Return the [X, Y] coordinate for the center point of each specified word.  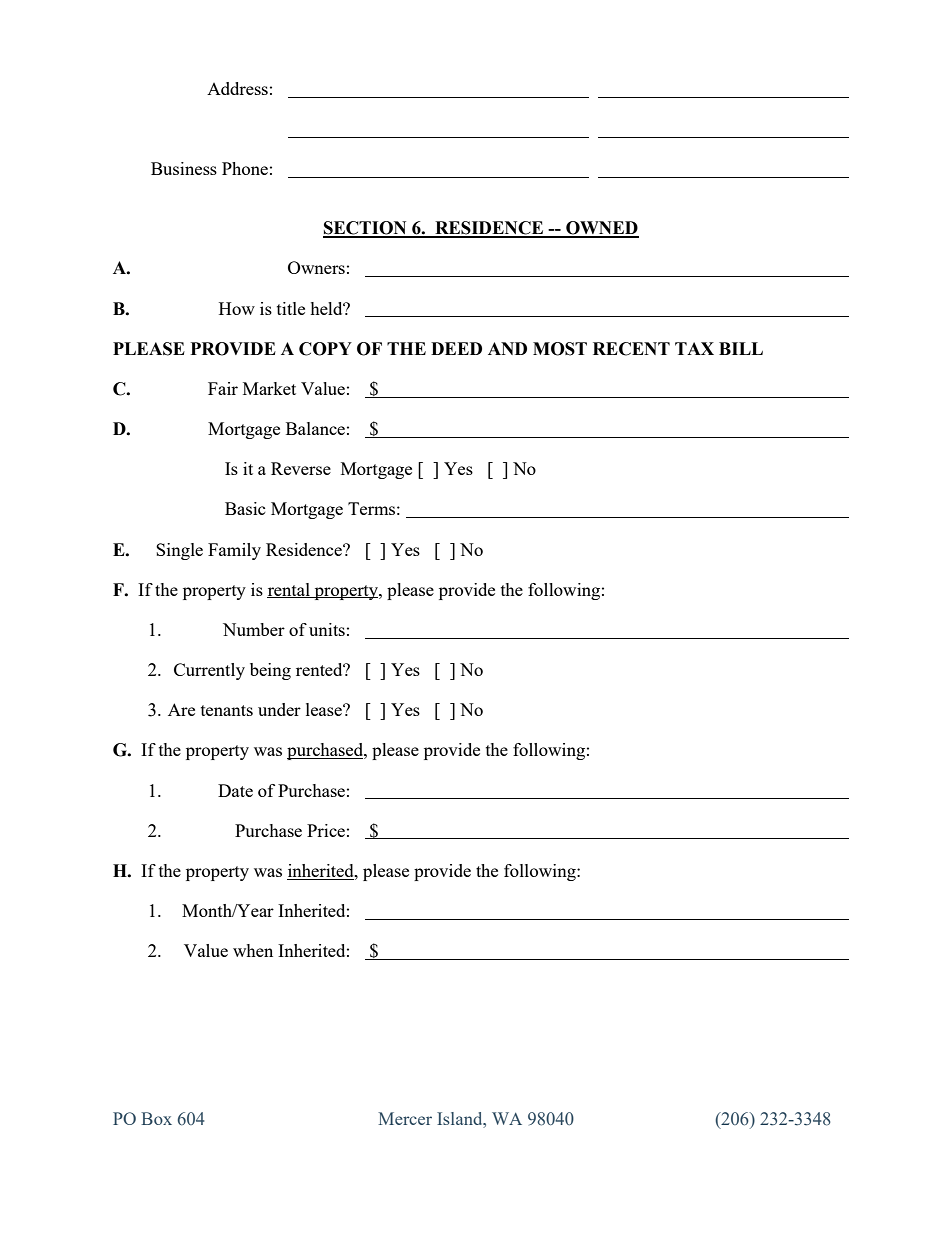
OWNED [601, 229]
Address [237, 88]
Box [156, 1118]
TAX [694, 348]
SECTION [366, 229]
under [279, 709]
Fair [223, 388]
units [327, 629]
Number [254, 629]
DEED [456, 348]
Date [235, 790]
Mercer [405, 1118]
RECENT [631, 349]
